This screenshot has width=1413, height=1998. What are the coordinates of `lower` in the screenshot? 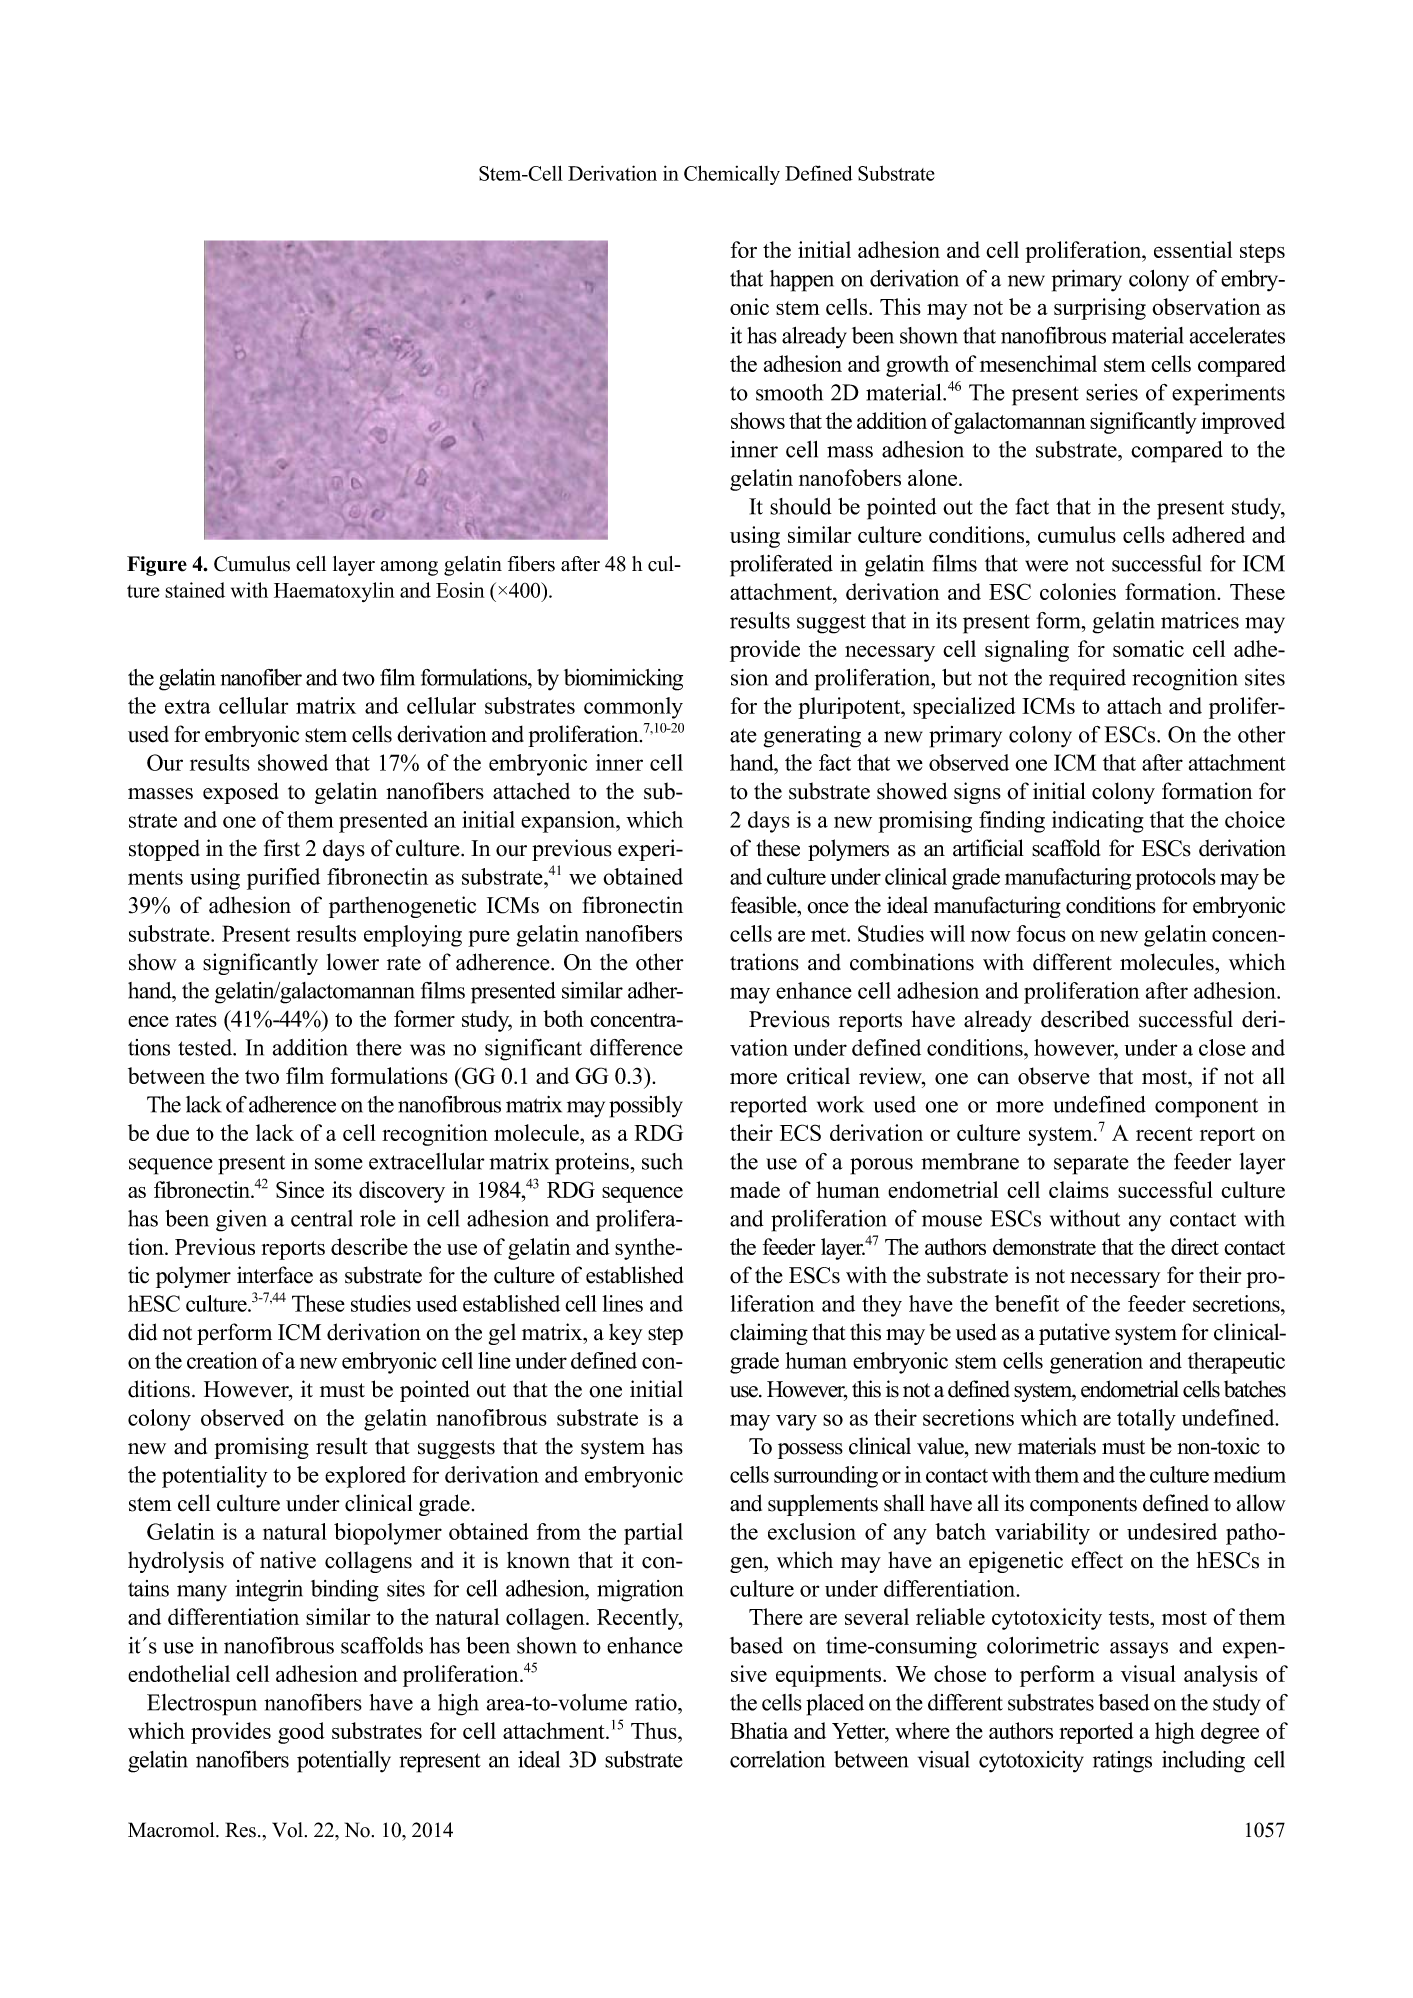 It's located at (353, 962).
